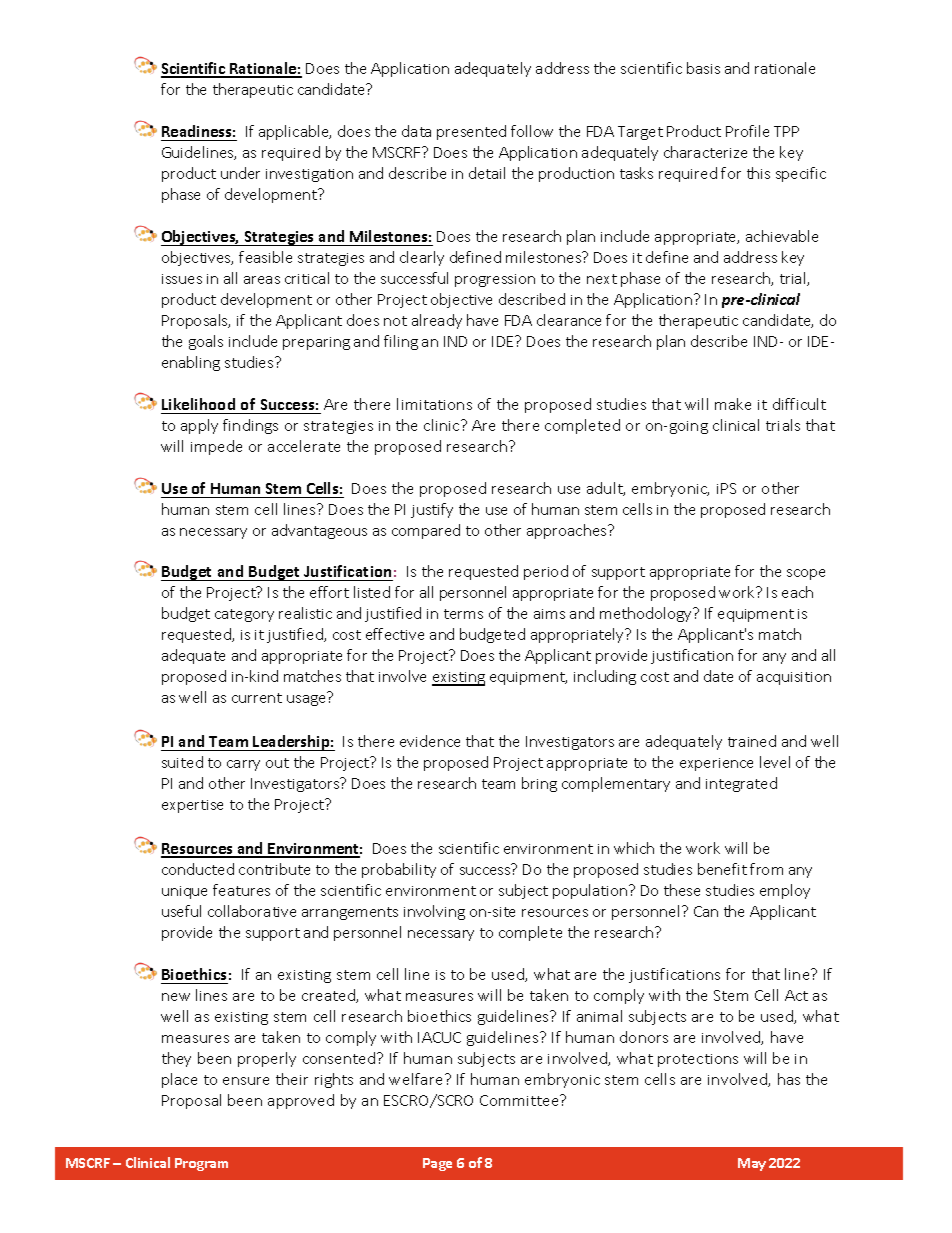 The width and height of the screenshot is (952, 1233). I want to click on presented, so click(471, 132).
